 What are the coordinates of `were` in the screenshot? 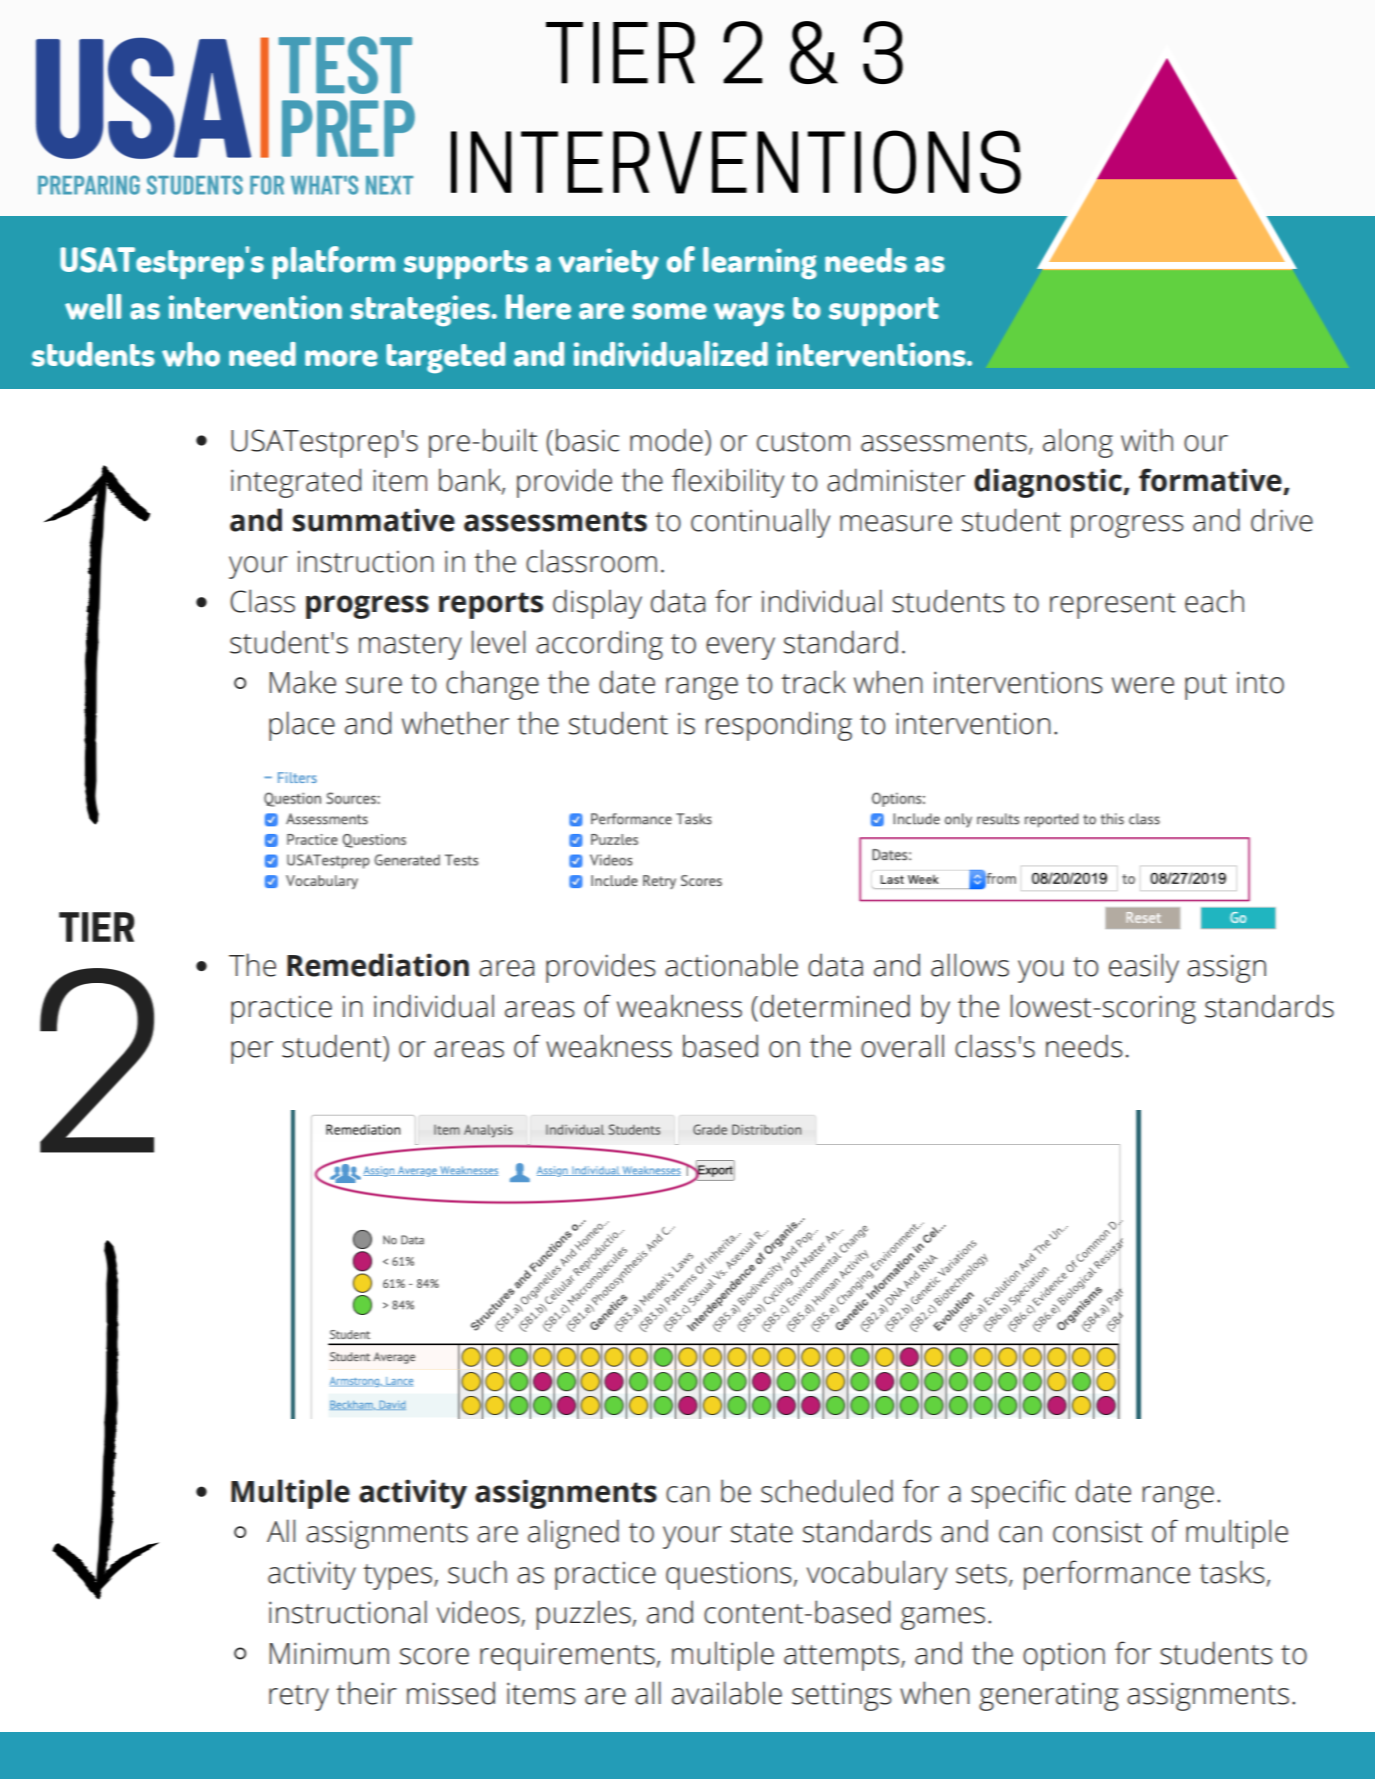 It's located at (1143, 685).
